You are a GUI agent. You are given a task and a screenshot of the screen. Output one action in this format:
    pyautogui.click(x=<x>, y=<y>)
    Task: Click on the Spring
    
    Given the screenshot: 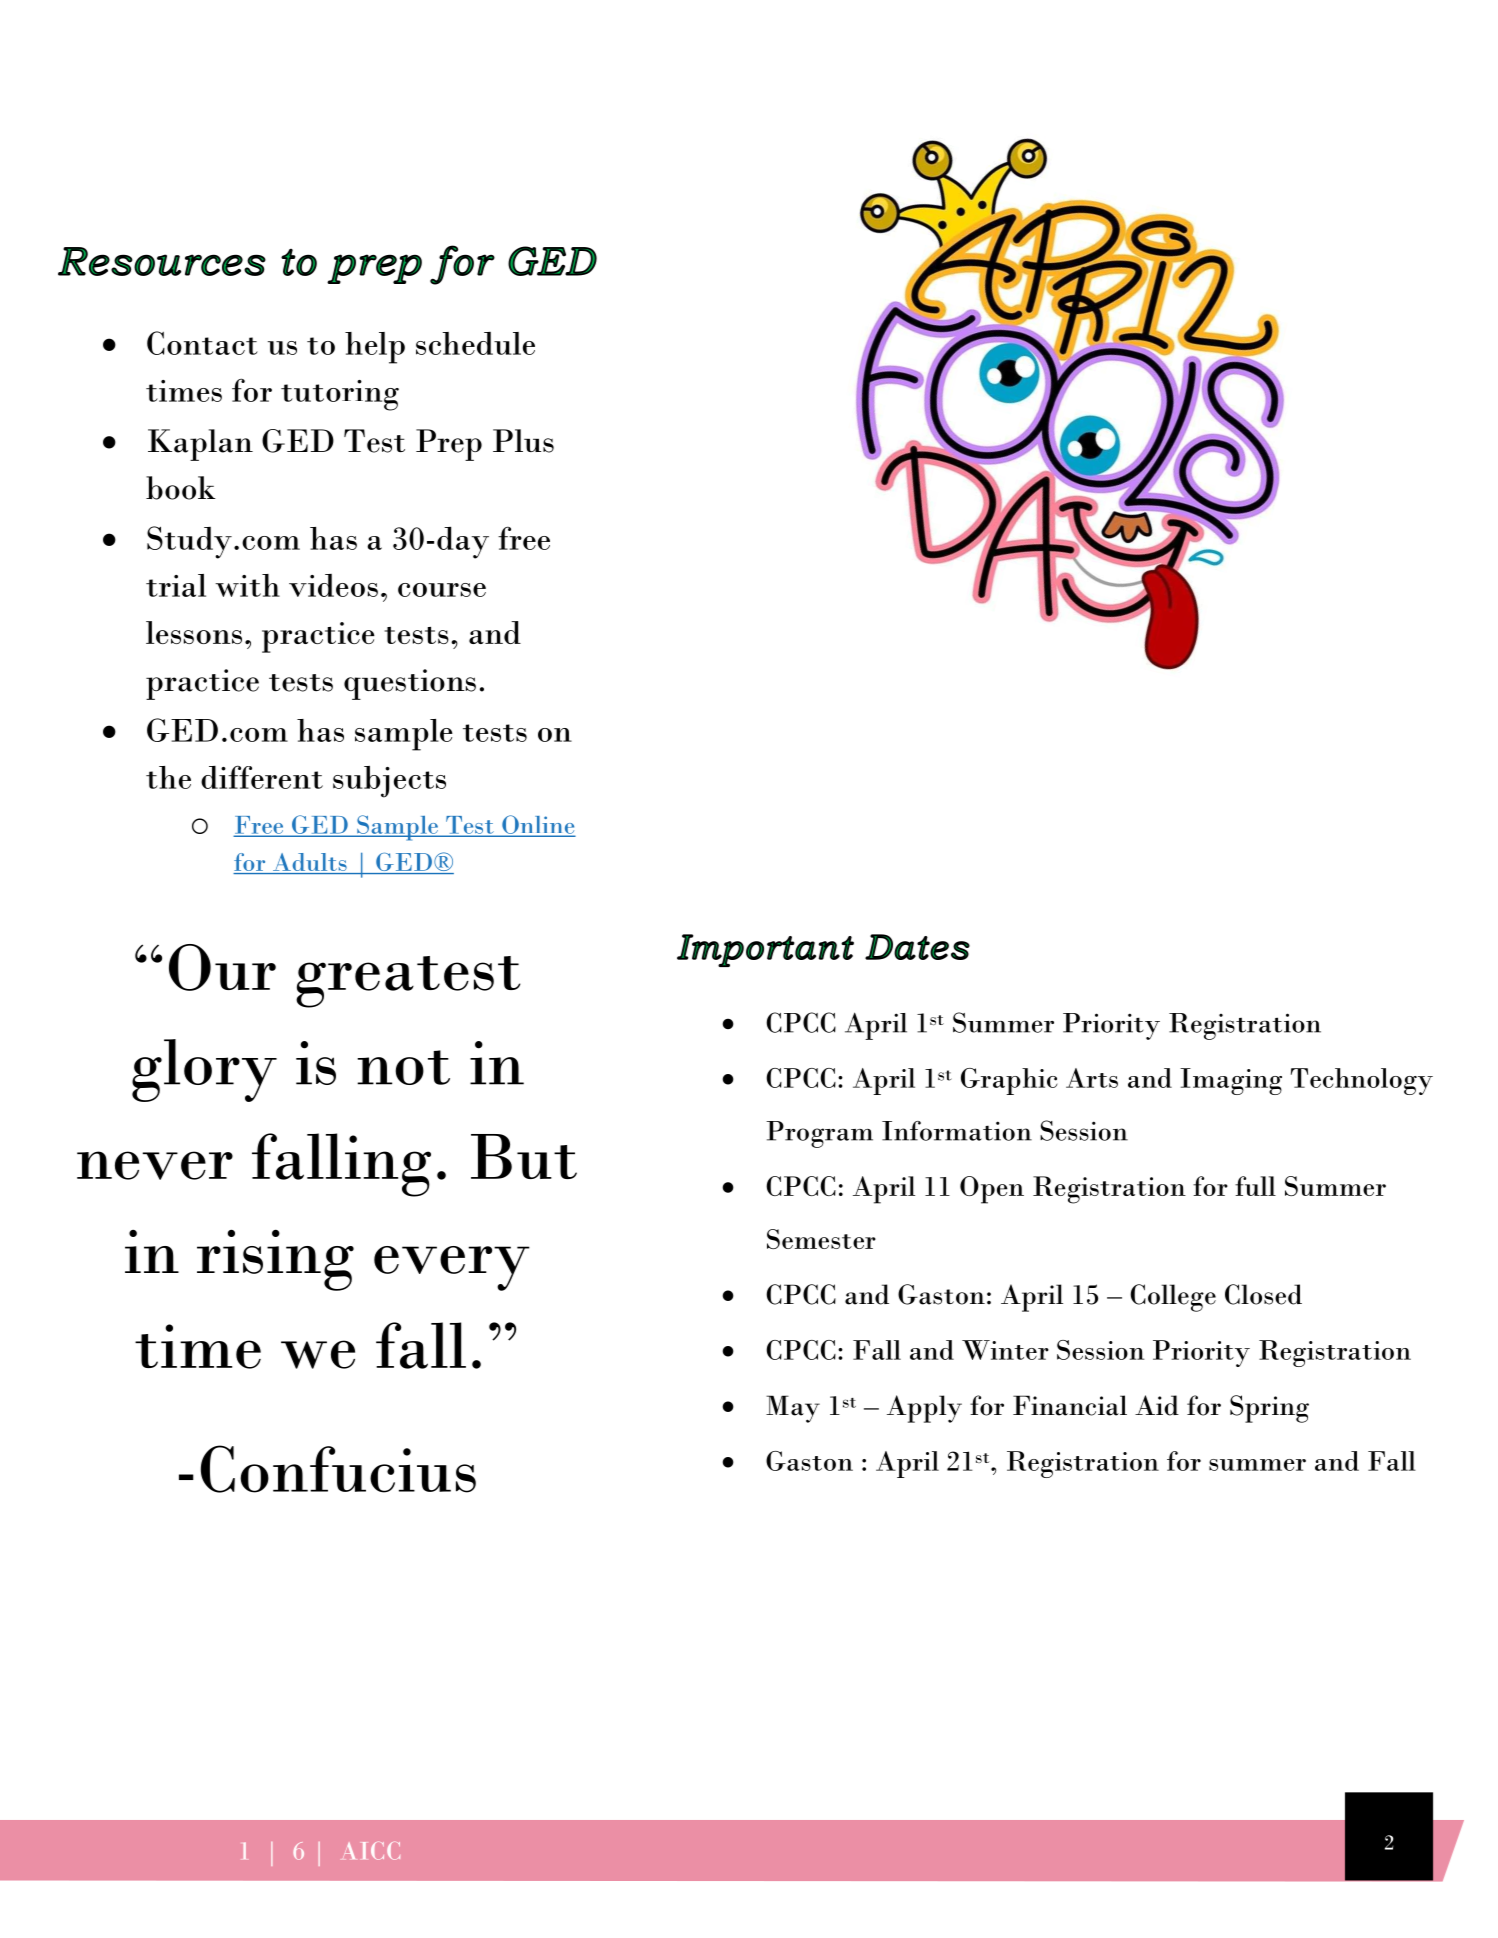 What is the action you would take?
    pyautogui.click(x=1269, y=1409)
